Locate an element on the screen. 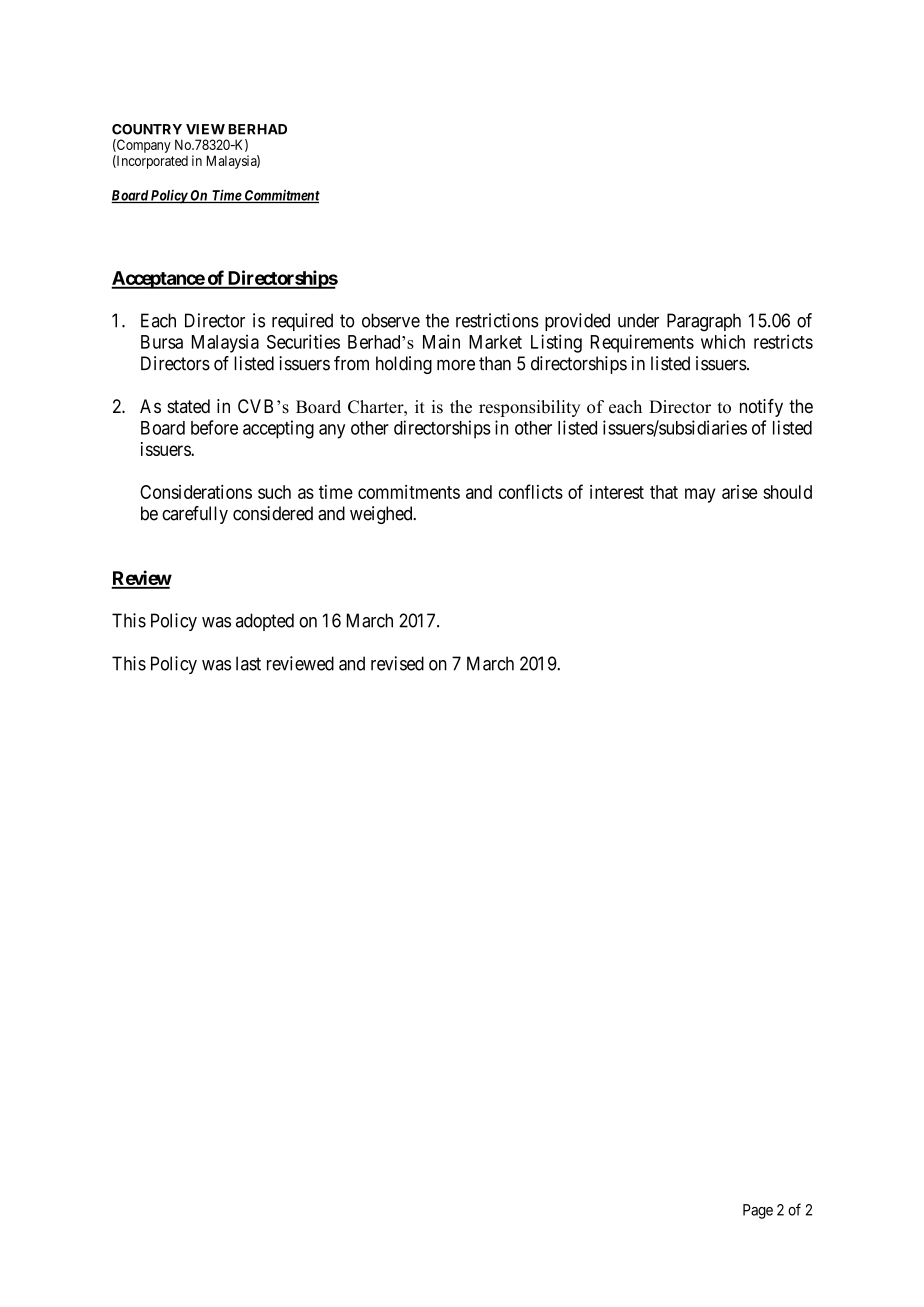  Page is located at coordinates (758, 1211).
